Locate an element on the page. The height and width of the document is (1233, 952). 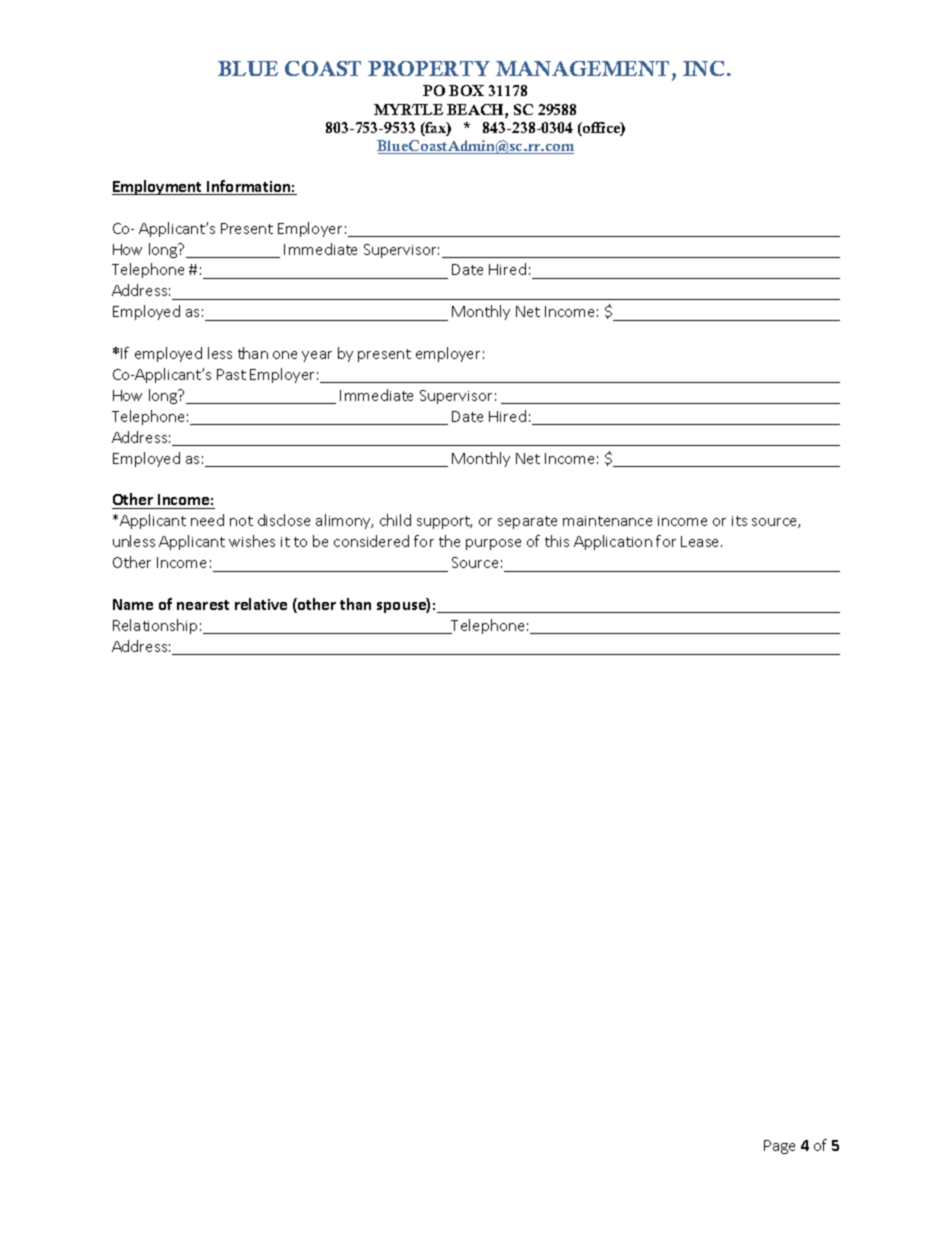
Employment is located at coordinates (158, 187).
